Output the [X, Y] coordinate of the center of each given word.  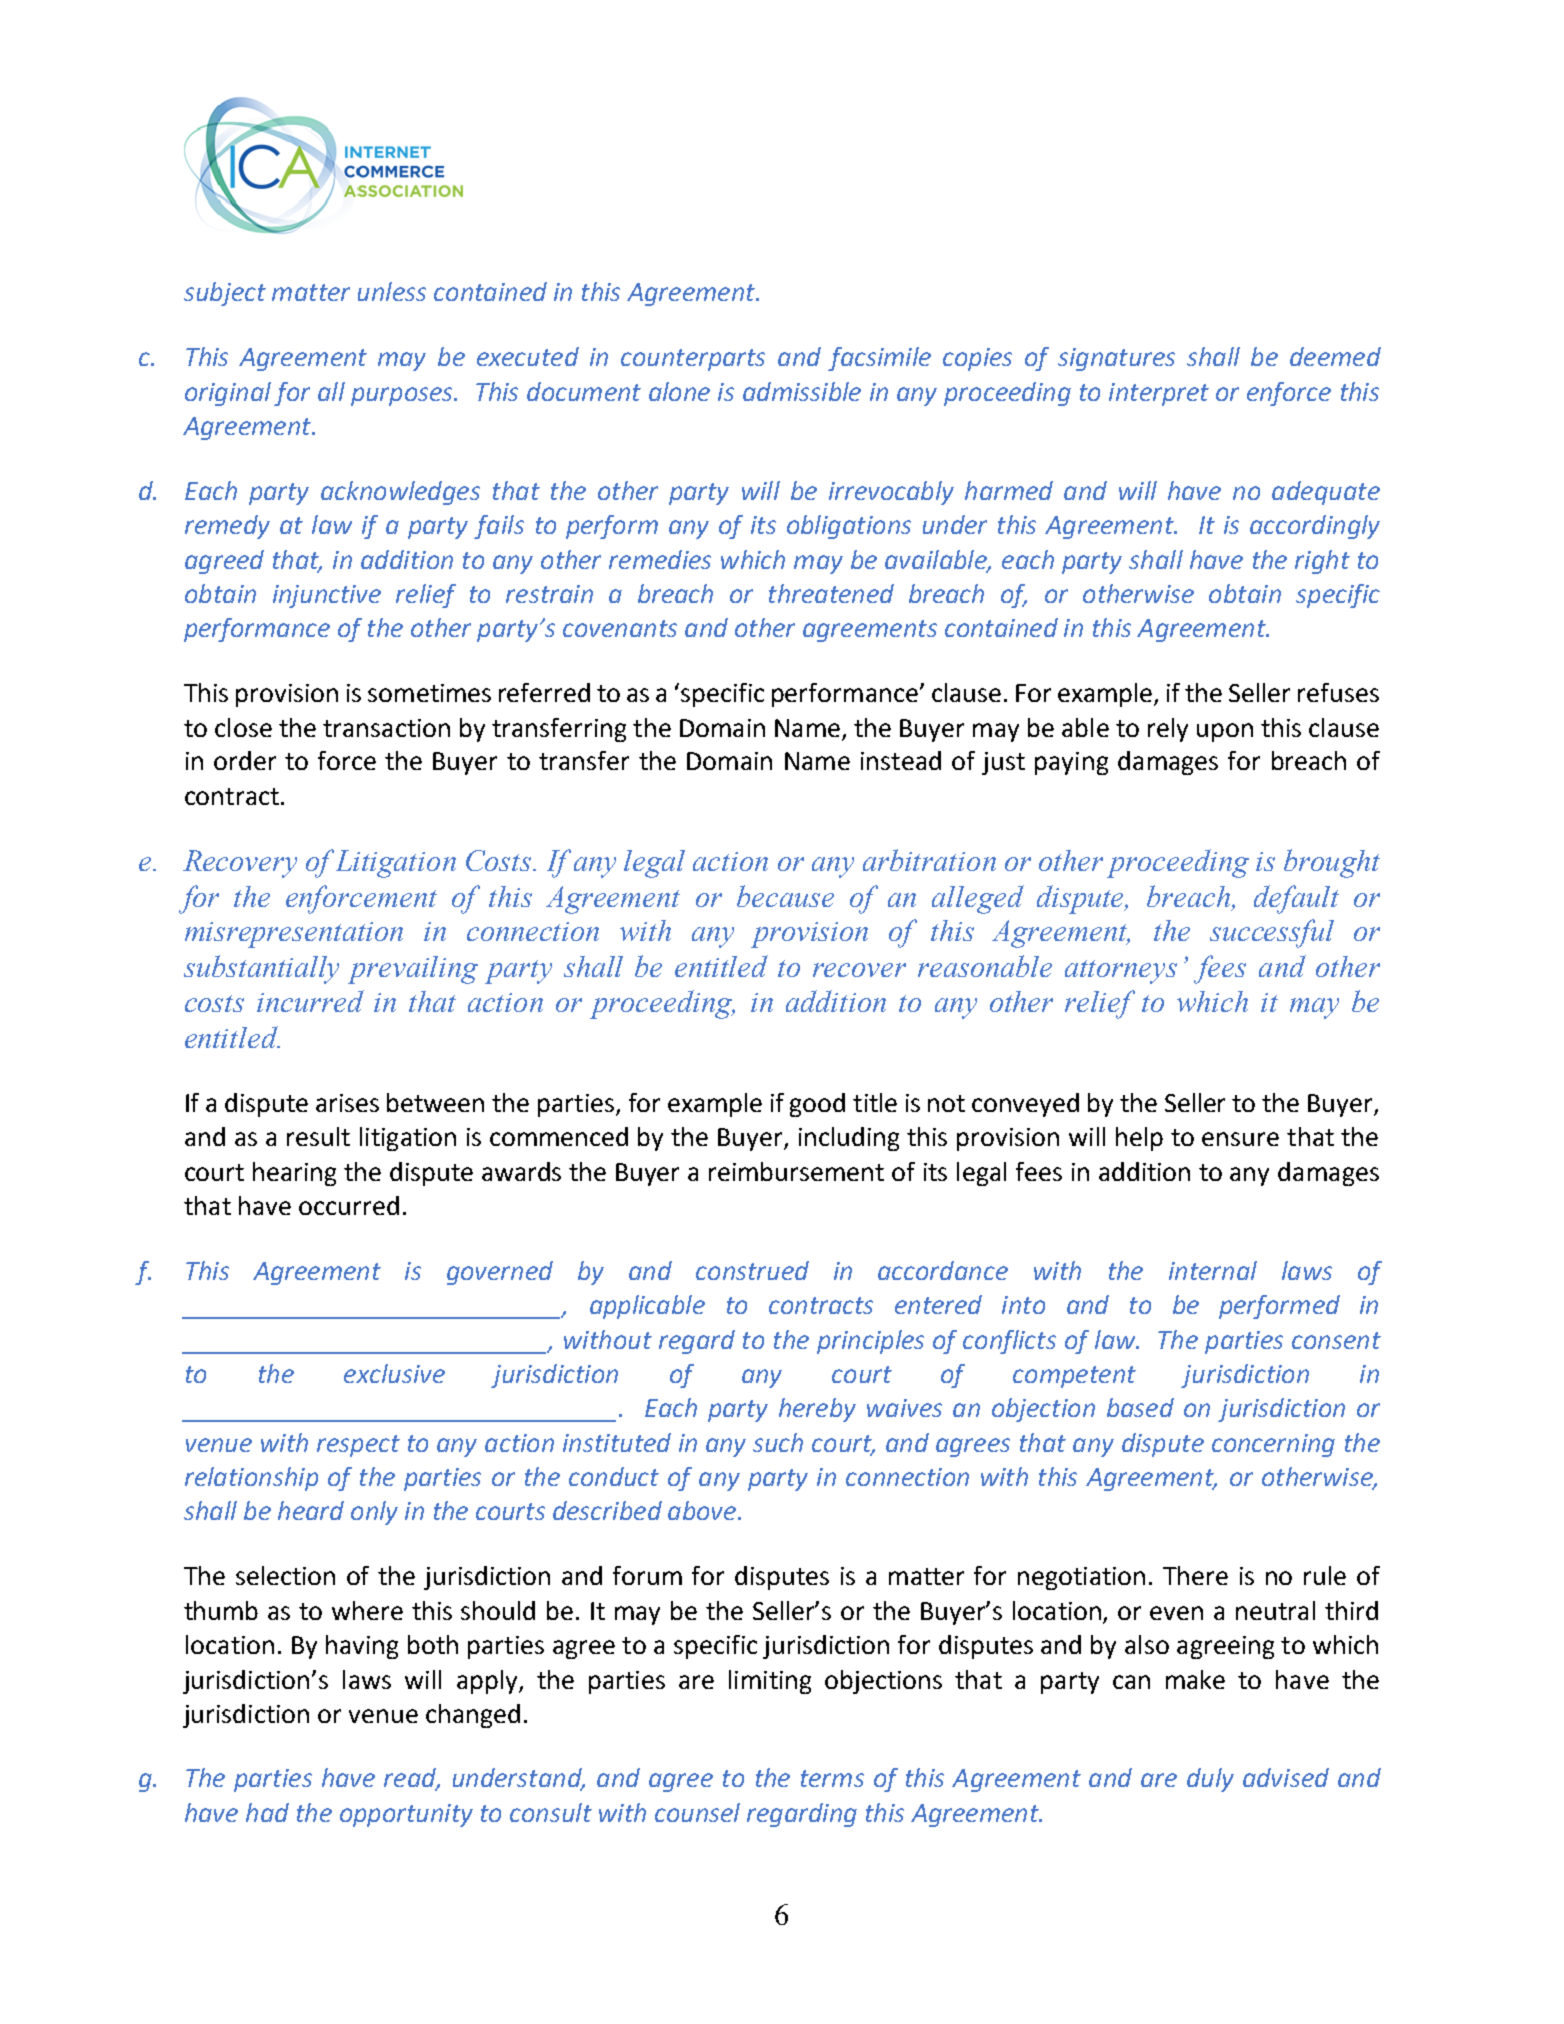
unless [392, 291]
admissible [802, 391]
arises [347, 1103]
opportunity [406, 1815]
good [817, 1105]
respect [358, 1446]
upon [1225, 732]
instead [901, 760]
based [1140, 1407]
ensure [1240, 1139]
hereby [817, 1410]
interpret [1159, 394]
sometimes [429, 693]
